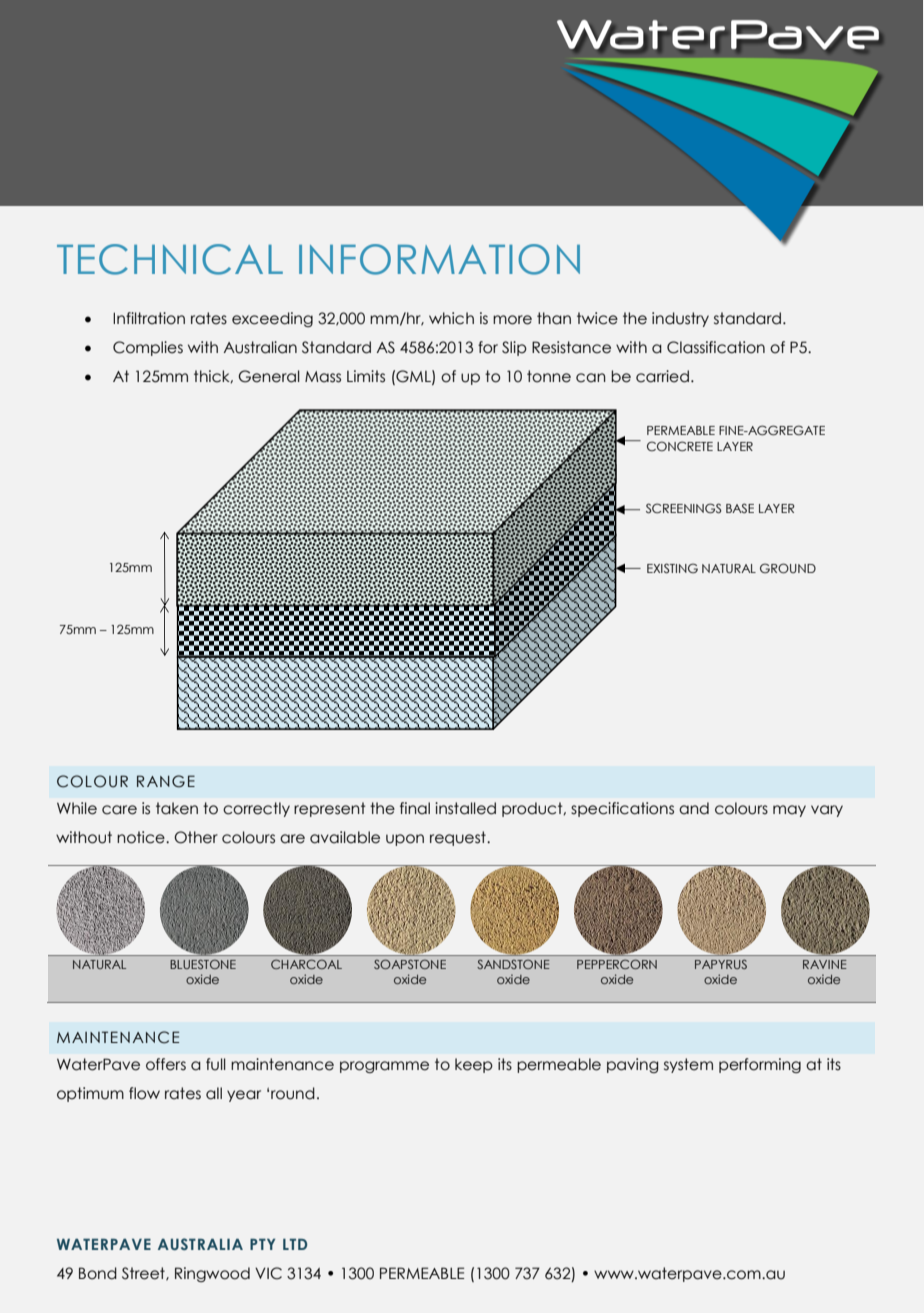 This screenshot has width=924, height=1313. Describe the element at coordinates (170, 259) in the screenshot. I see `TECHNICAL` at that location.
